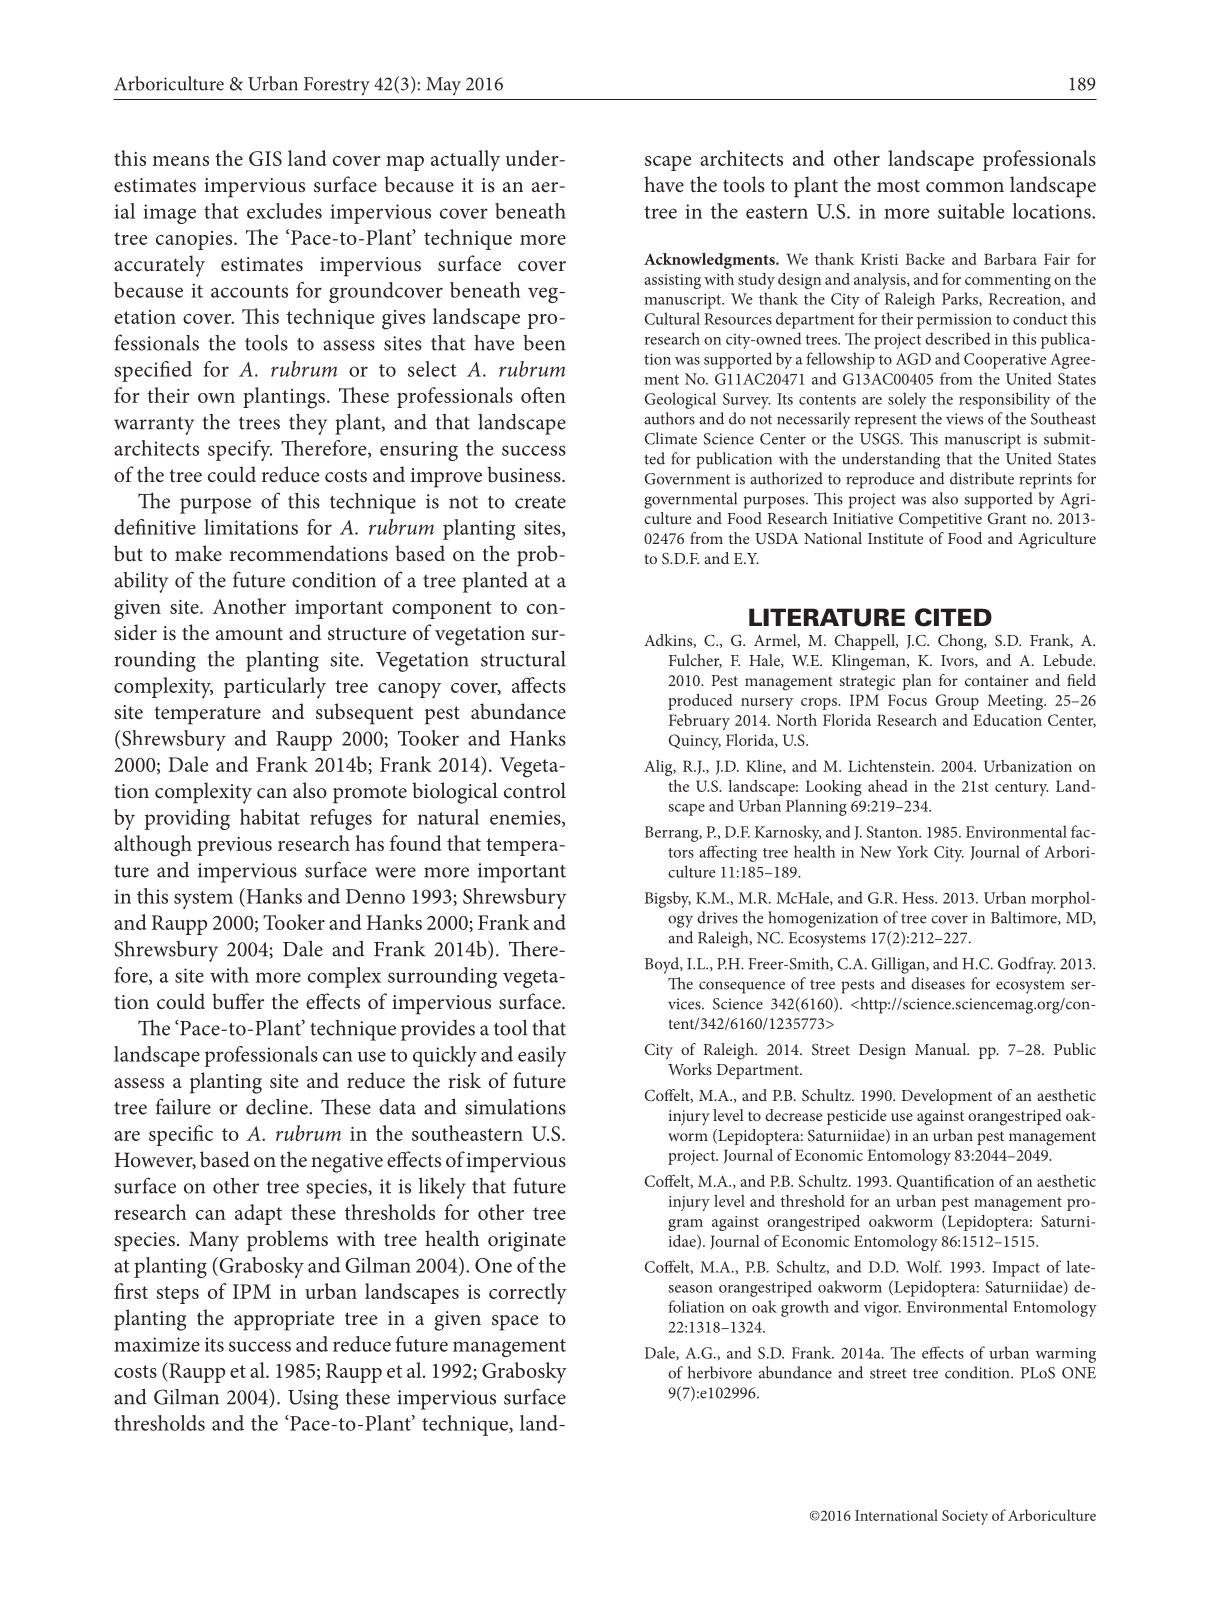 The image size is (1222, 1599). Describe the element at coordinates (265, 158) in the document. I see `GIS` at that location.
